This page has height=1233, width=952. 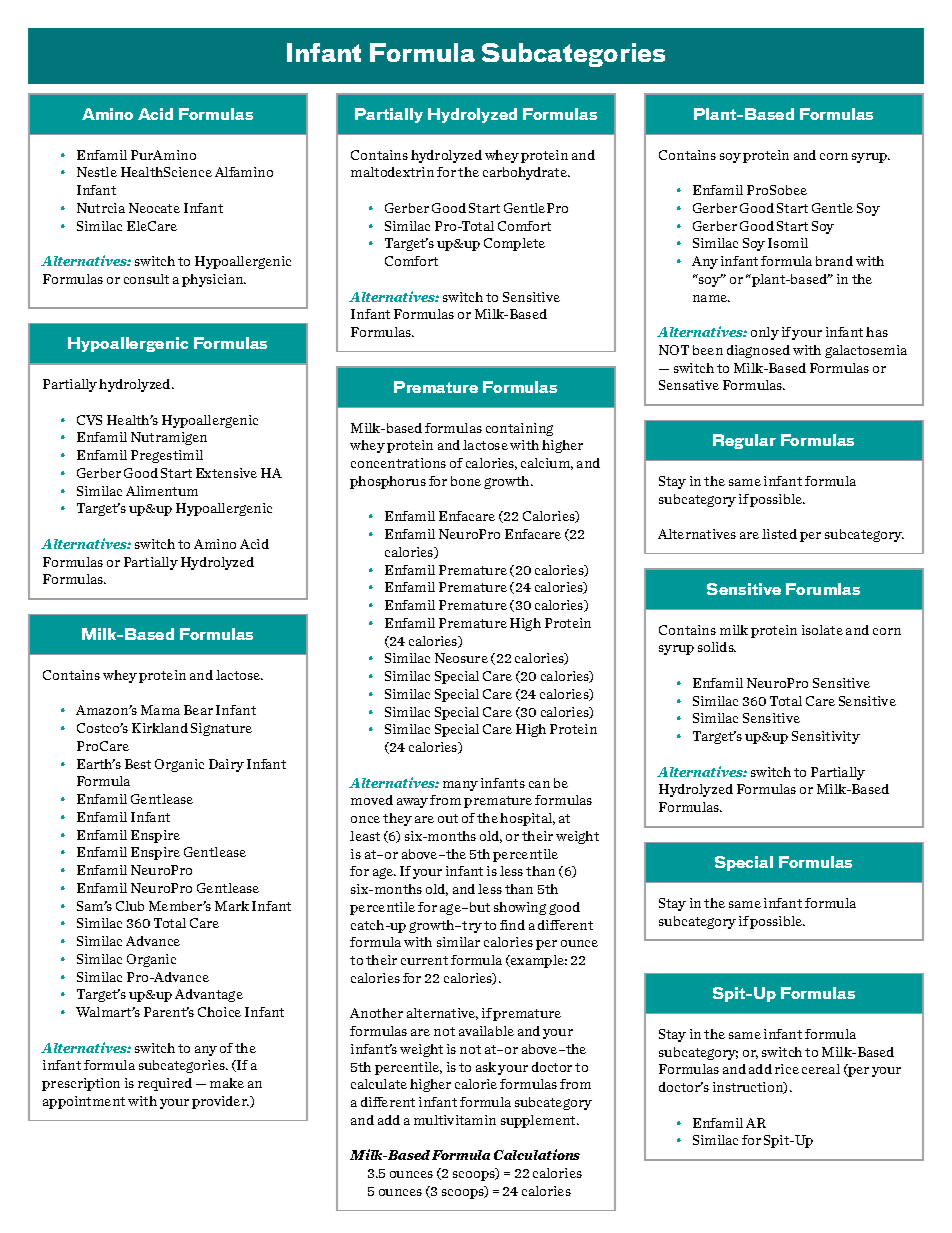 I want to click on isolate, so click(x=822, y=630).
